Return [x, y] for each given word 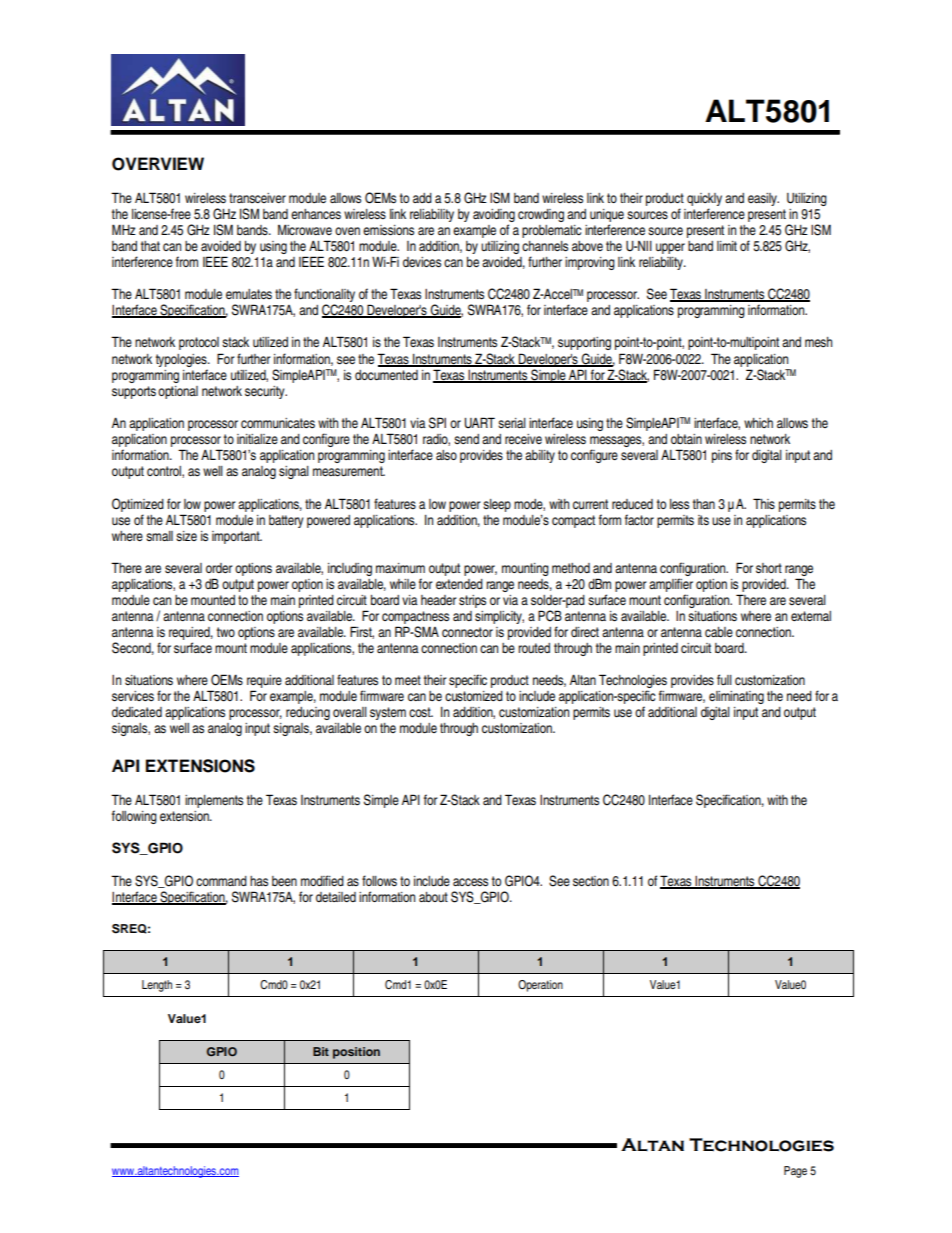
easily [763, 199]
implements [214, 801]
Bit [321, 1051]
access [470, 882]
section [591, 881]
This [764, 503]
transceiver [257, 198]
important [237, 537]
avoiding [494, 217]
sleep [497, 505]
